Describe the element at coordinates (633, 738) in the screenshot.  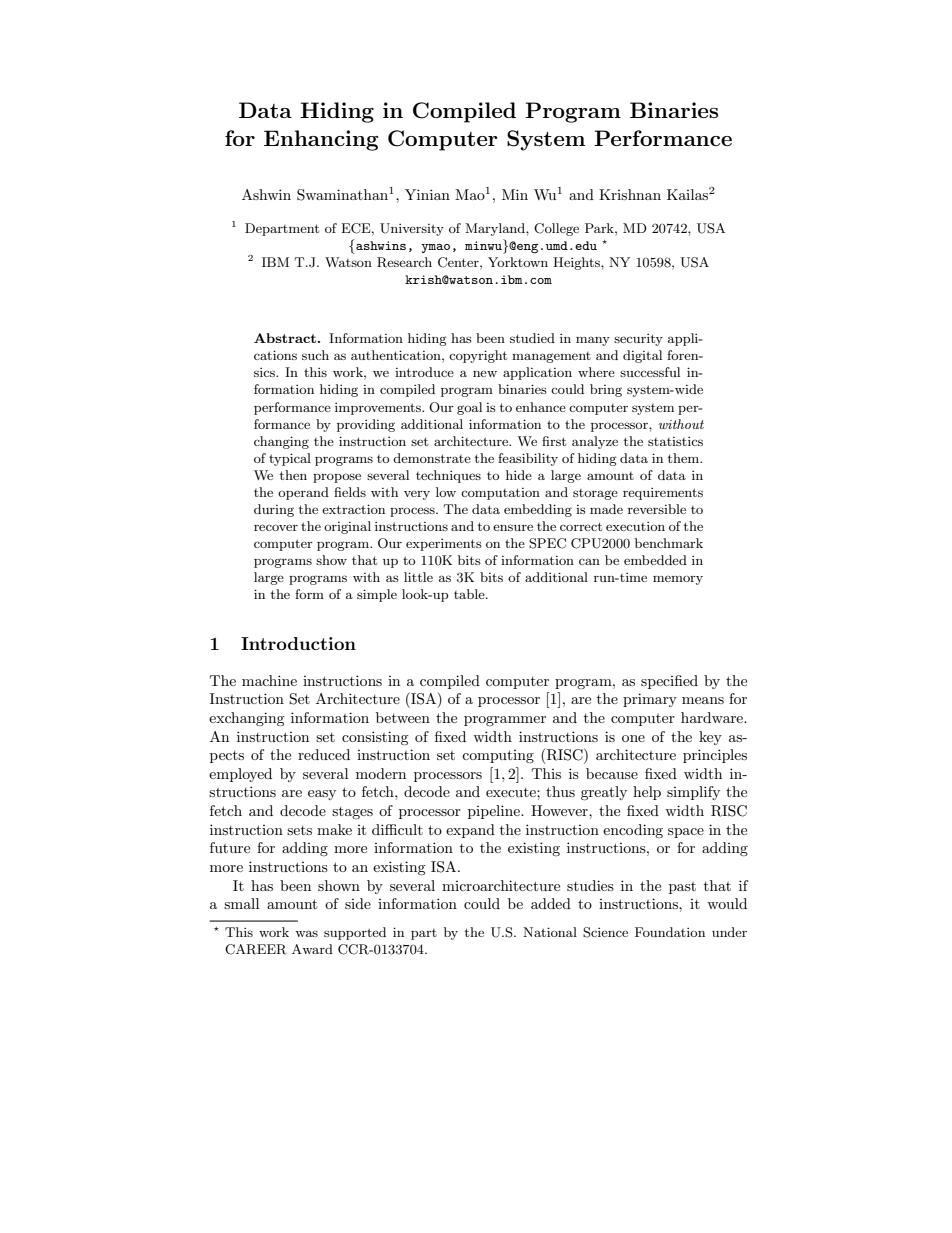
I see `one` at that location.
